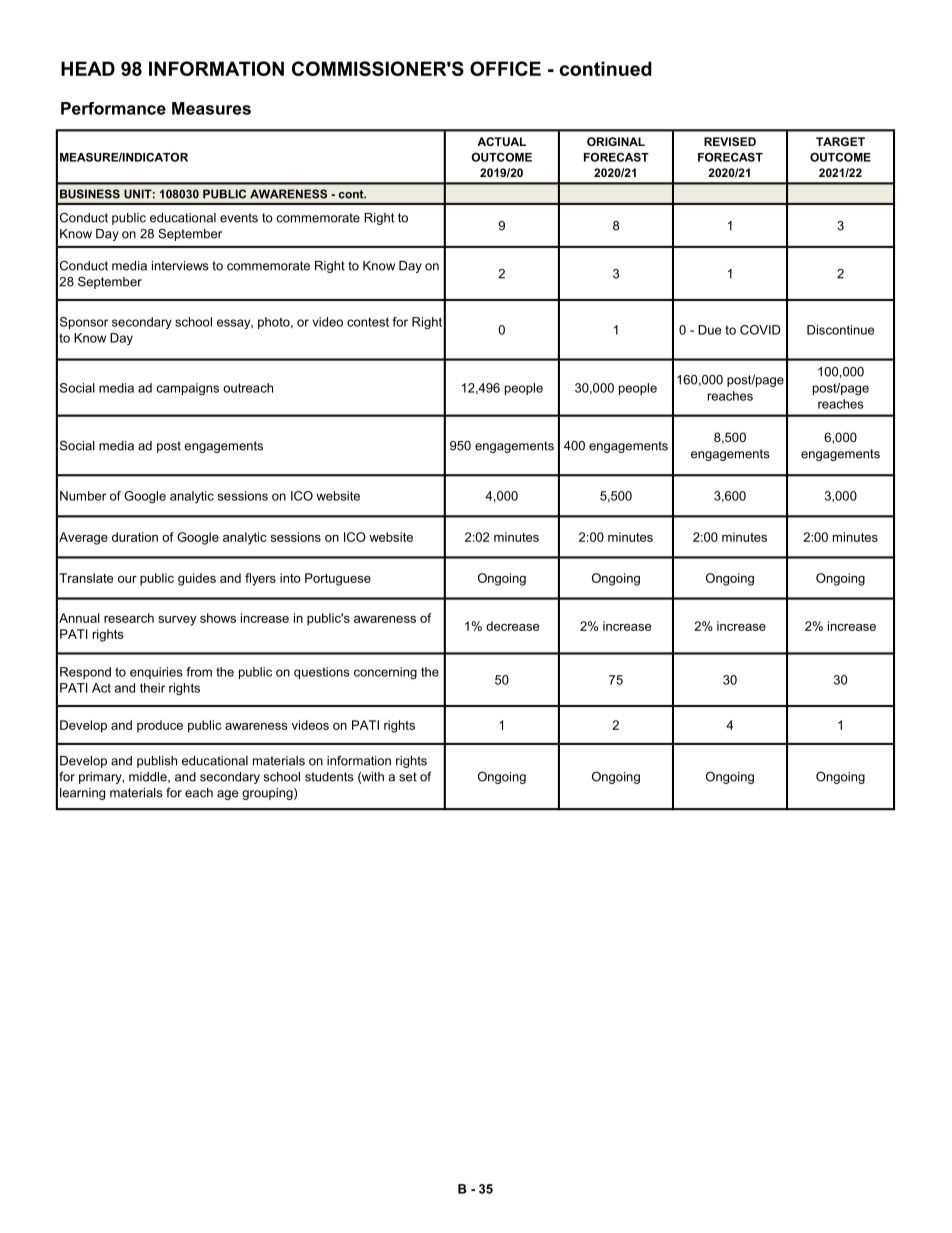  What do you see at coordinates (113, 108) in the screenshot?
I see `Performance` at bounding box center [113, 108].
